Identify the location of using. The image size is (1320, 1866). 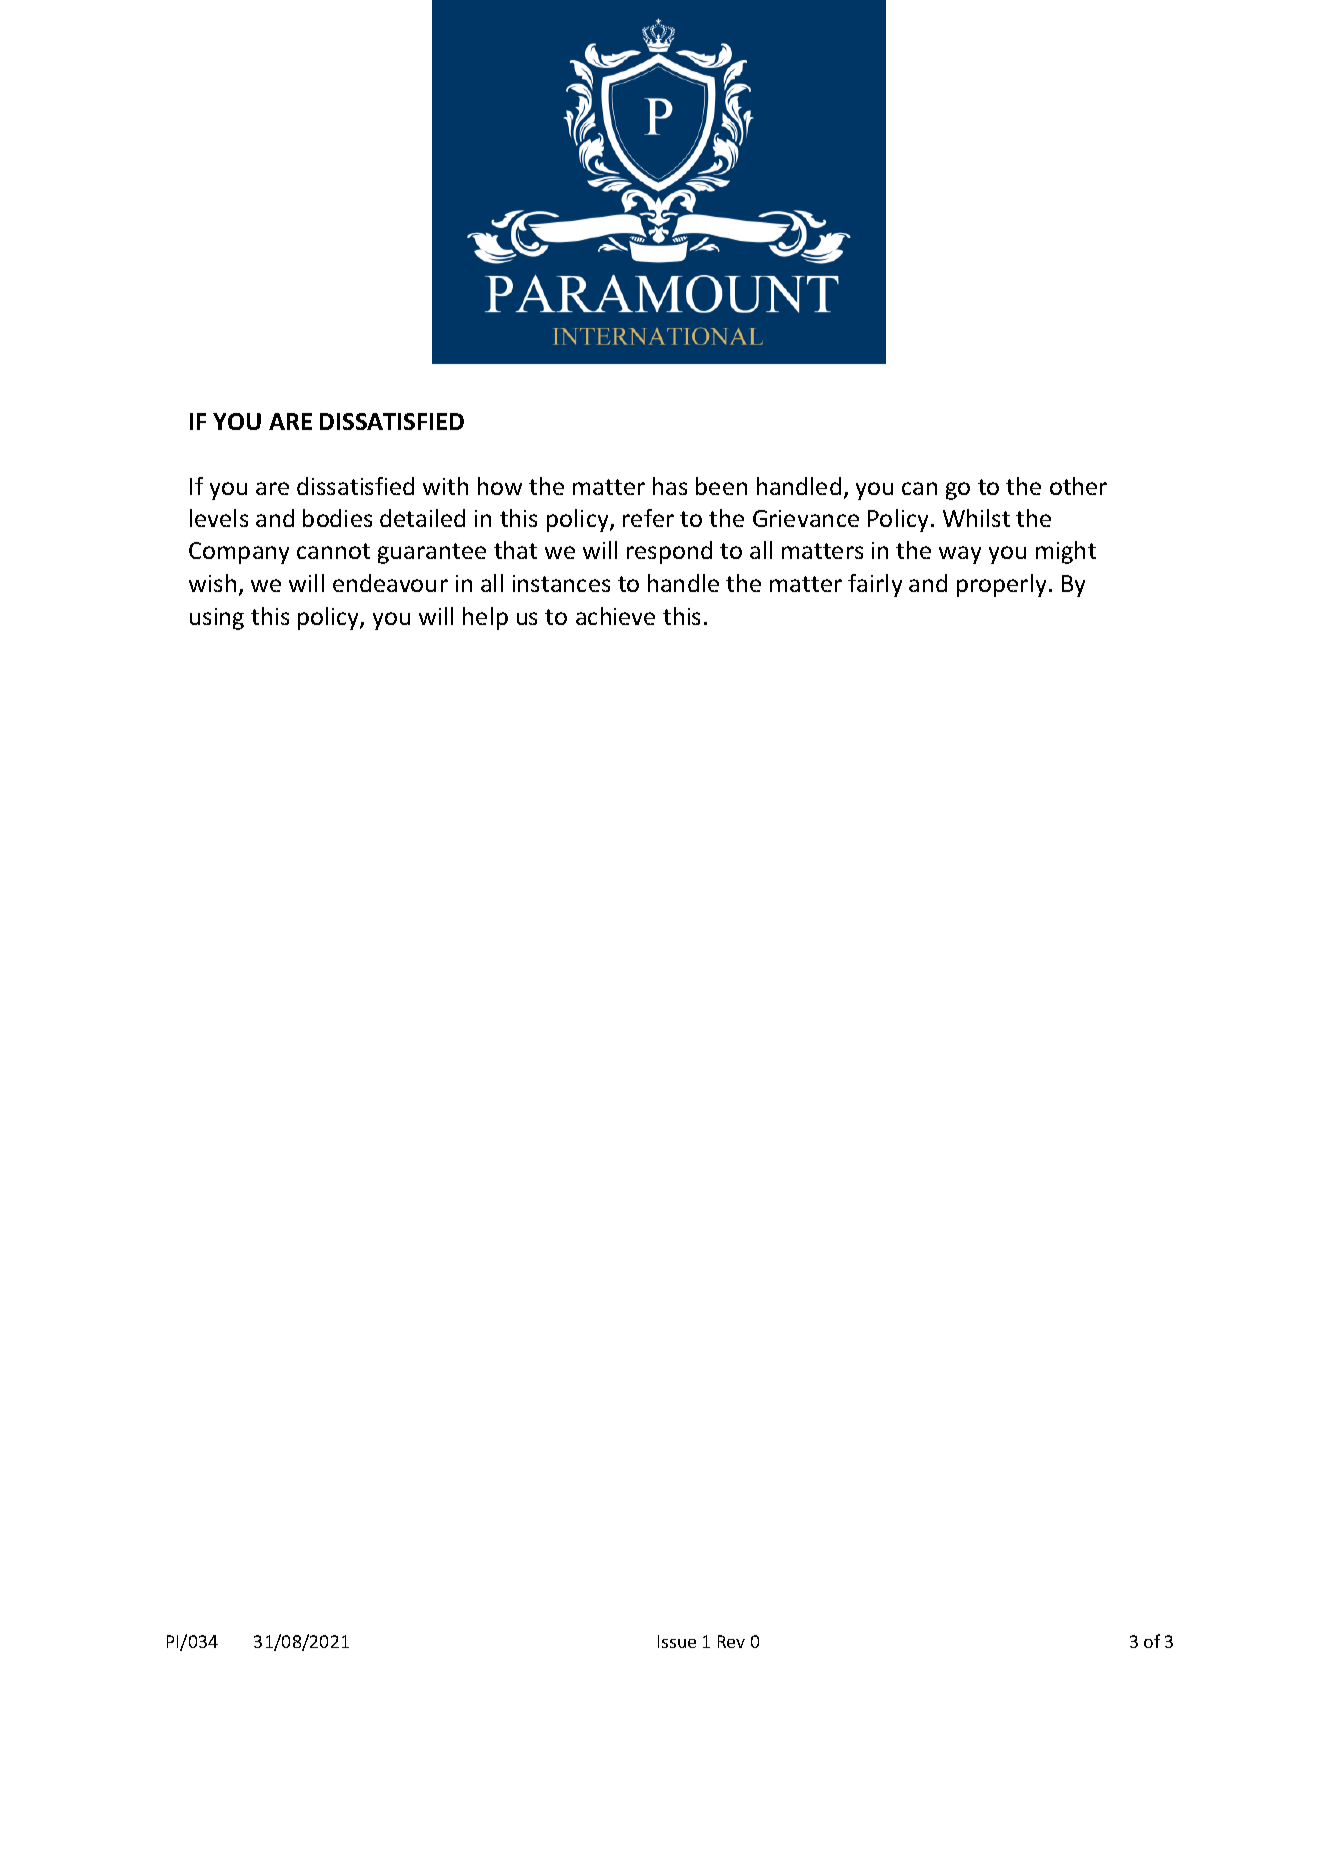
(217, 619).
